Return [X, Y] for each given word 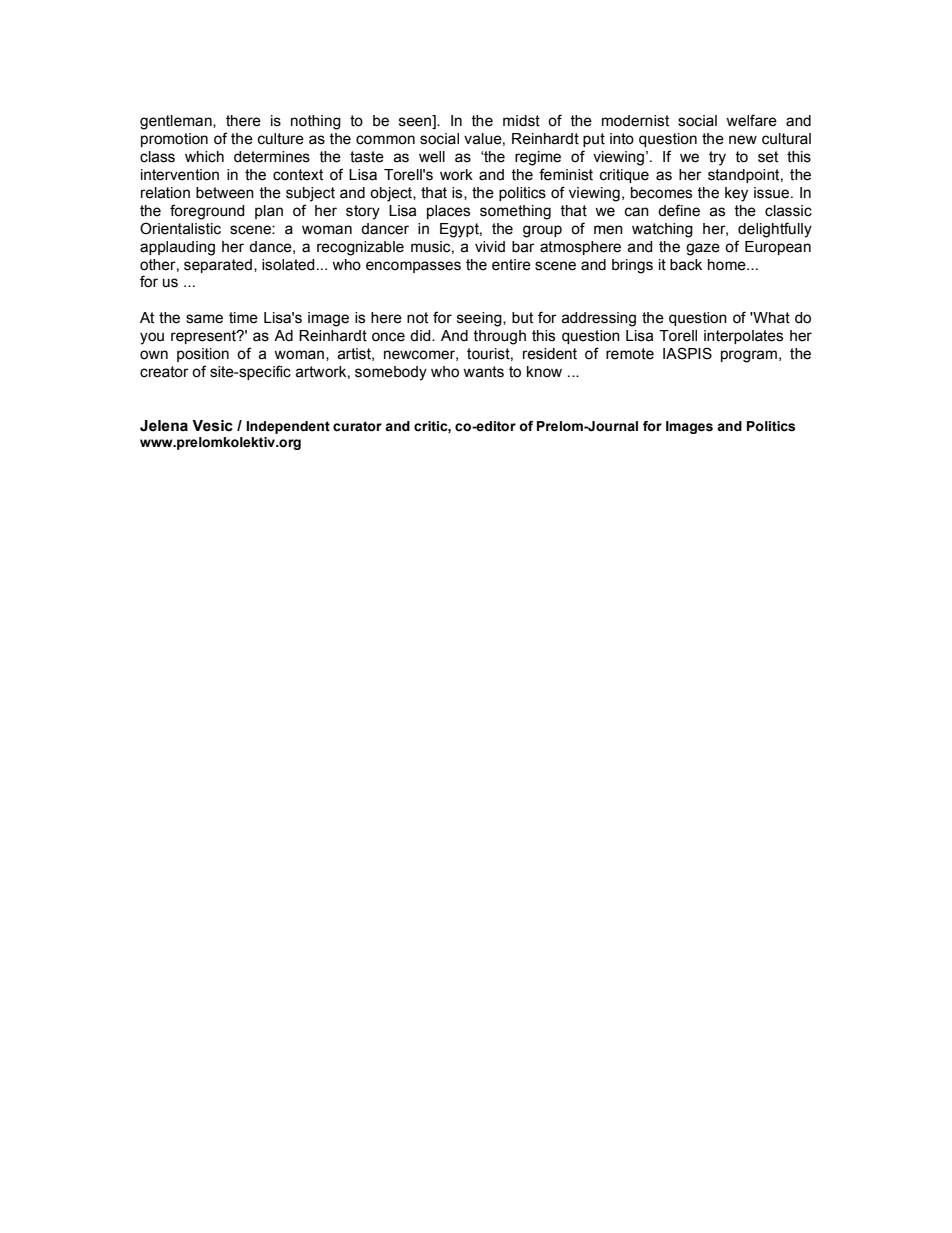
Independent [288, 427]
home [728, 265]
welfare [751, 120]
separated [218, 266]
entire [511, 265]
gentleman [177, 122]
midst [521, 121]
